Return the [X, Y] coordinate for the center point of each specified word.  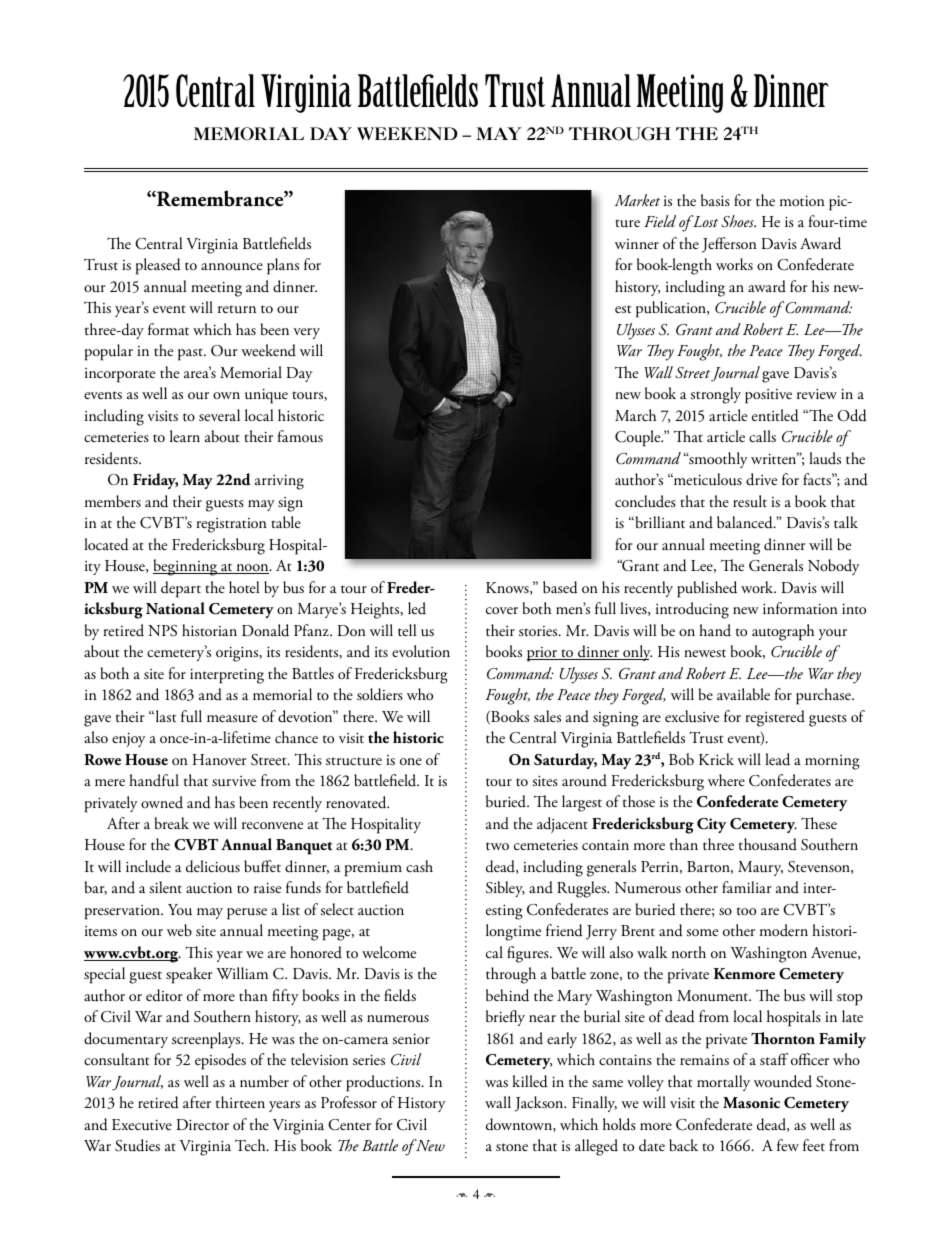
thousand [768, 844]
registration [231, 525]
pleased [158, 266]
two [497, 846]
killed [530, 1081]
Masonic [751, 1103]
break [172, 823]
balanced [746, 522]
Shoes [738, 221]
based [560, 587]
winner [637, 244]
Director [202, 1124]
